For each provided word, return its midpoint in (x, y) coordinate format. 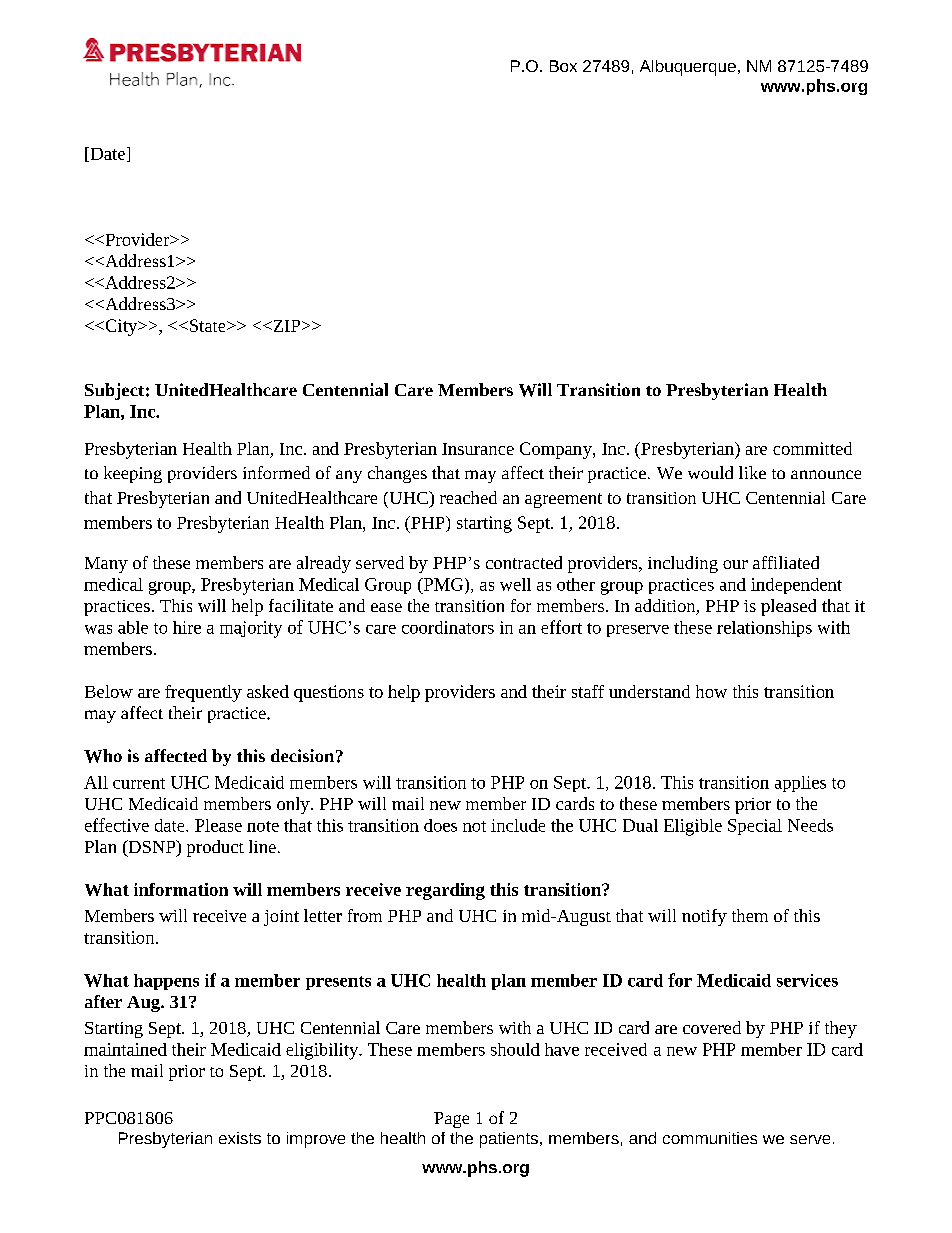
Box (563, 66)
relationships (764, 629)
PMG (443, 584)
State (207, 325)
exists (240, 1138)
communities (710, 1138)
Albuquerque (688, 68)
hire (187, 627)
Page (451, 1120)
